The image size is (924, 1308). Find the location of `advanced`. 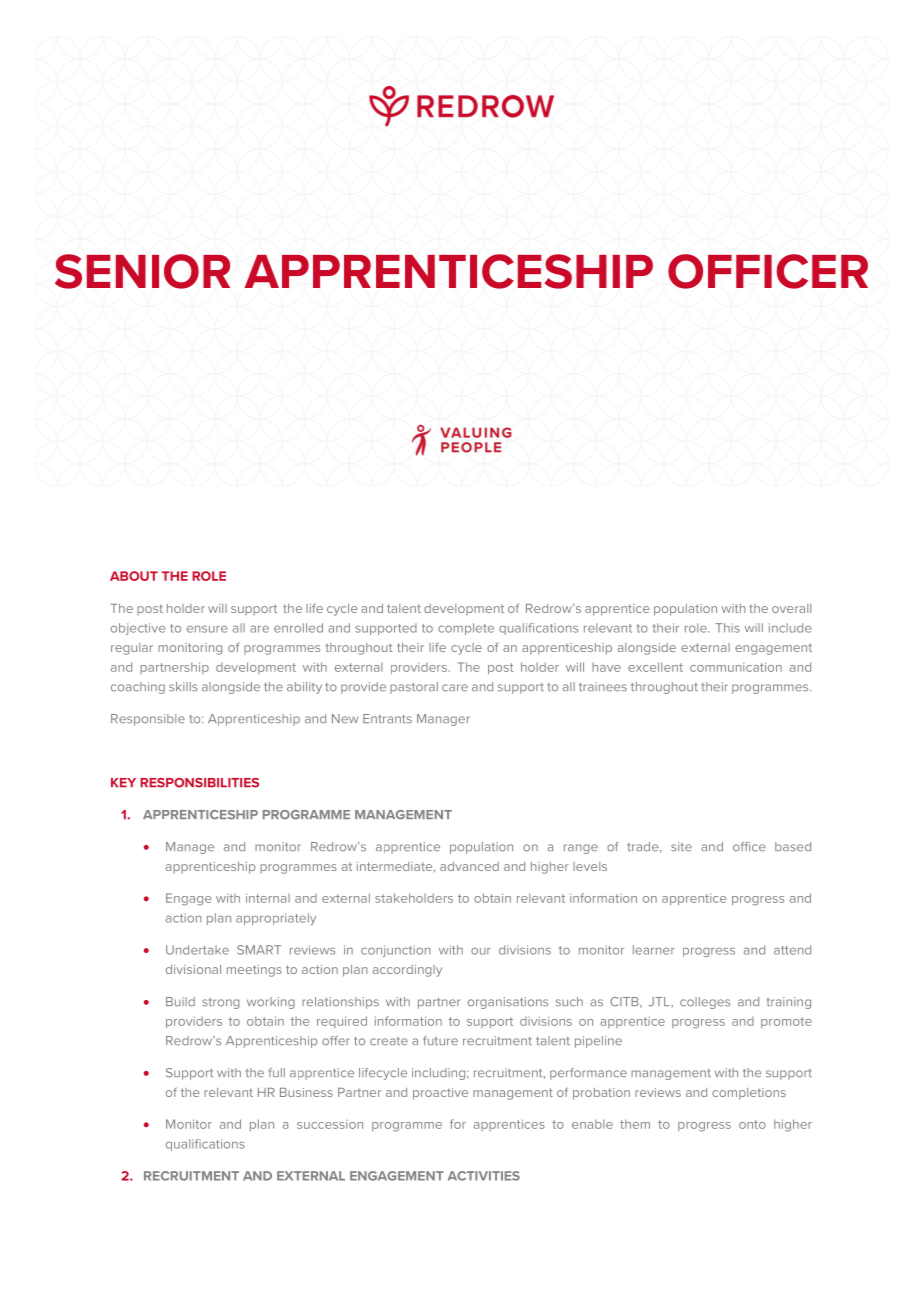

advanced is located at coordinates (469, 866).
